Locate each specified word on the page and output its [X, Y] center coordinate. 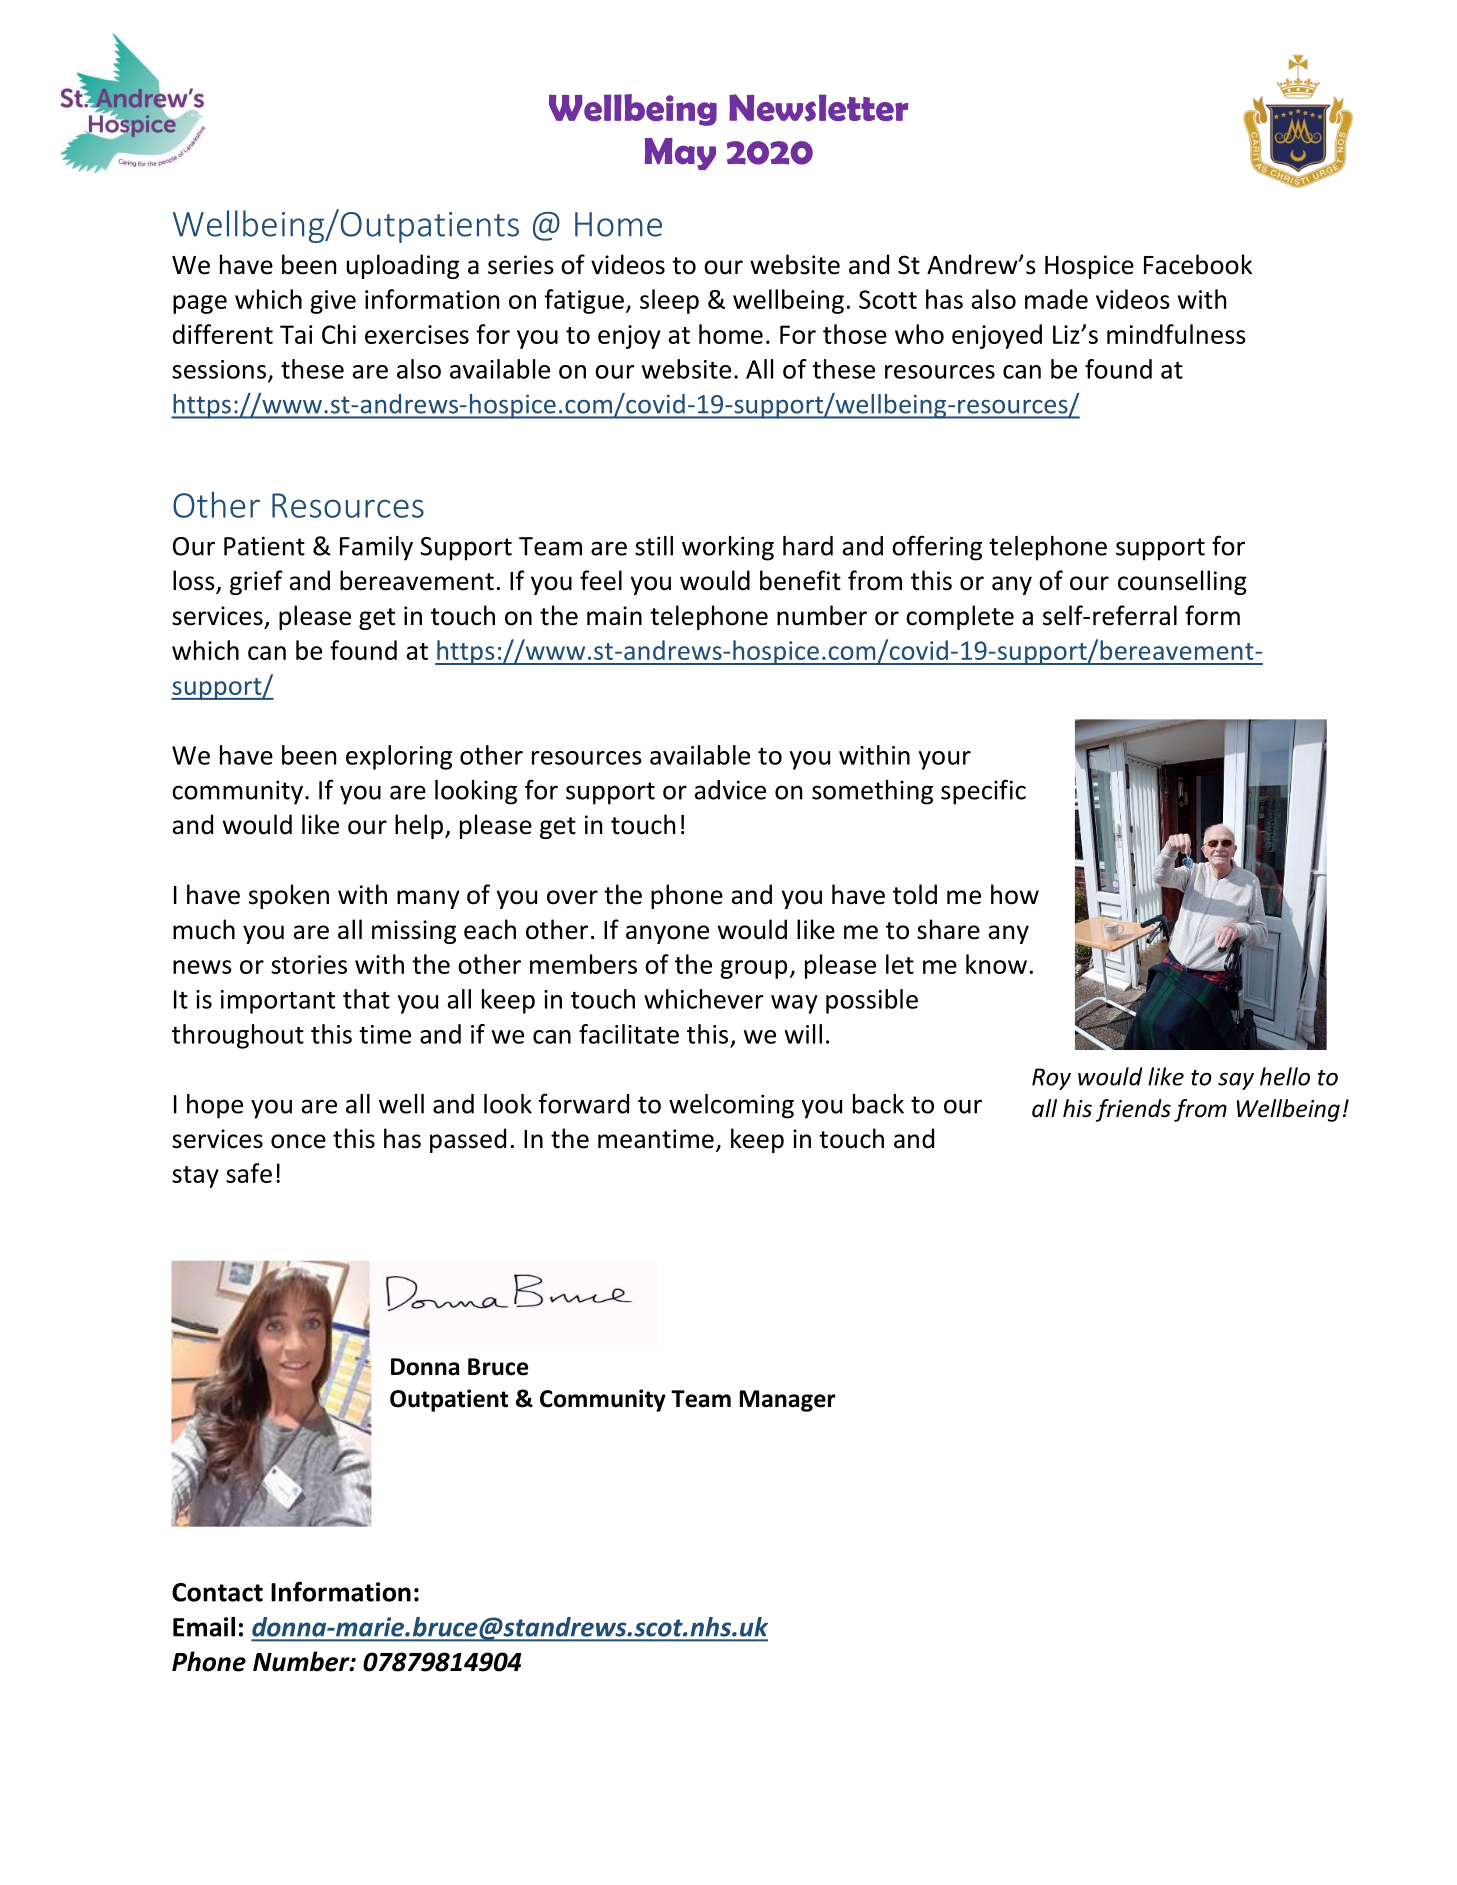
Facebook [1198, 264]
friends [1133, 1110]
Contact [217, 1592]
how [1015, 894]
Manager [788, 1401]
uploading [403, 266]
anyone [667, 934]
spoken [289, 896]
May [680, 154]
